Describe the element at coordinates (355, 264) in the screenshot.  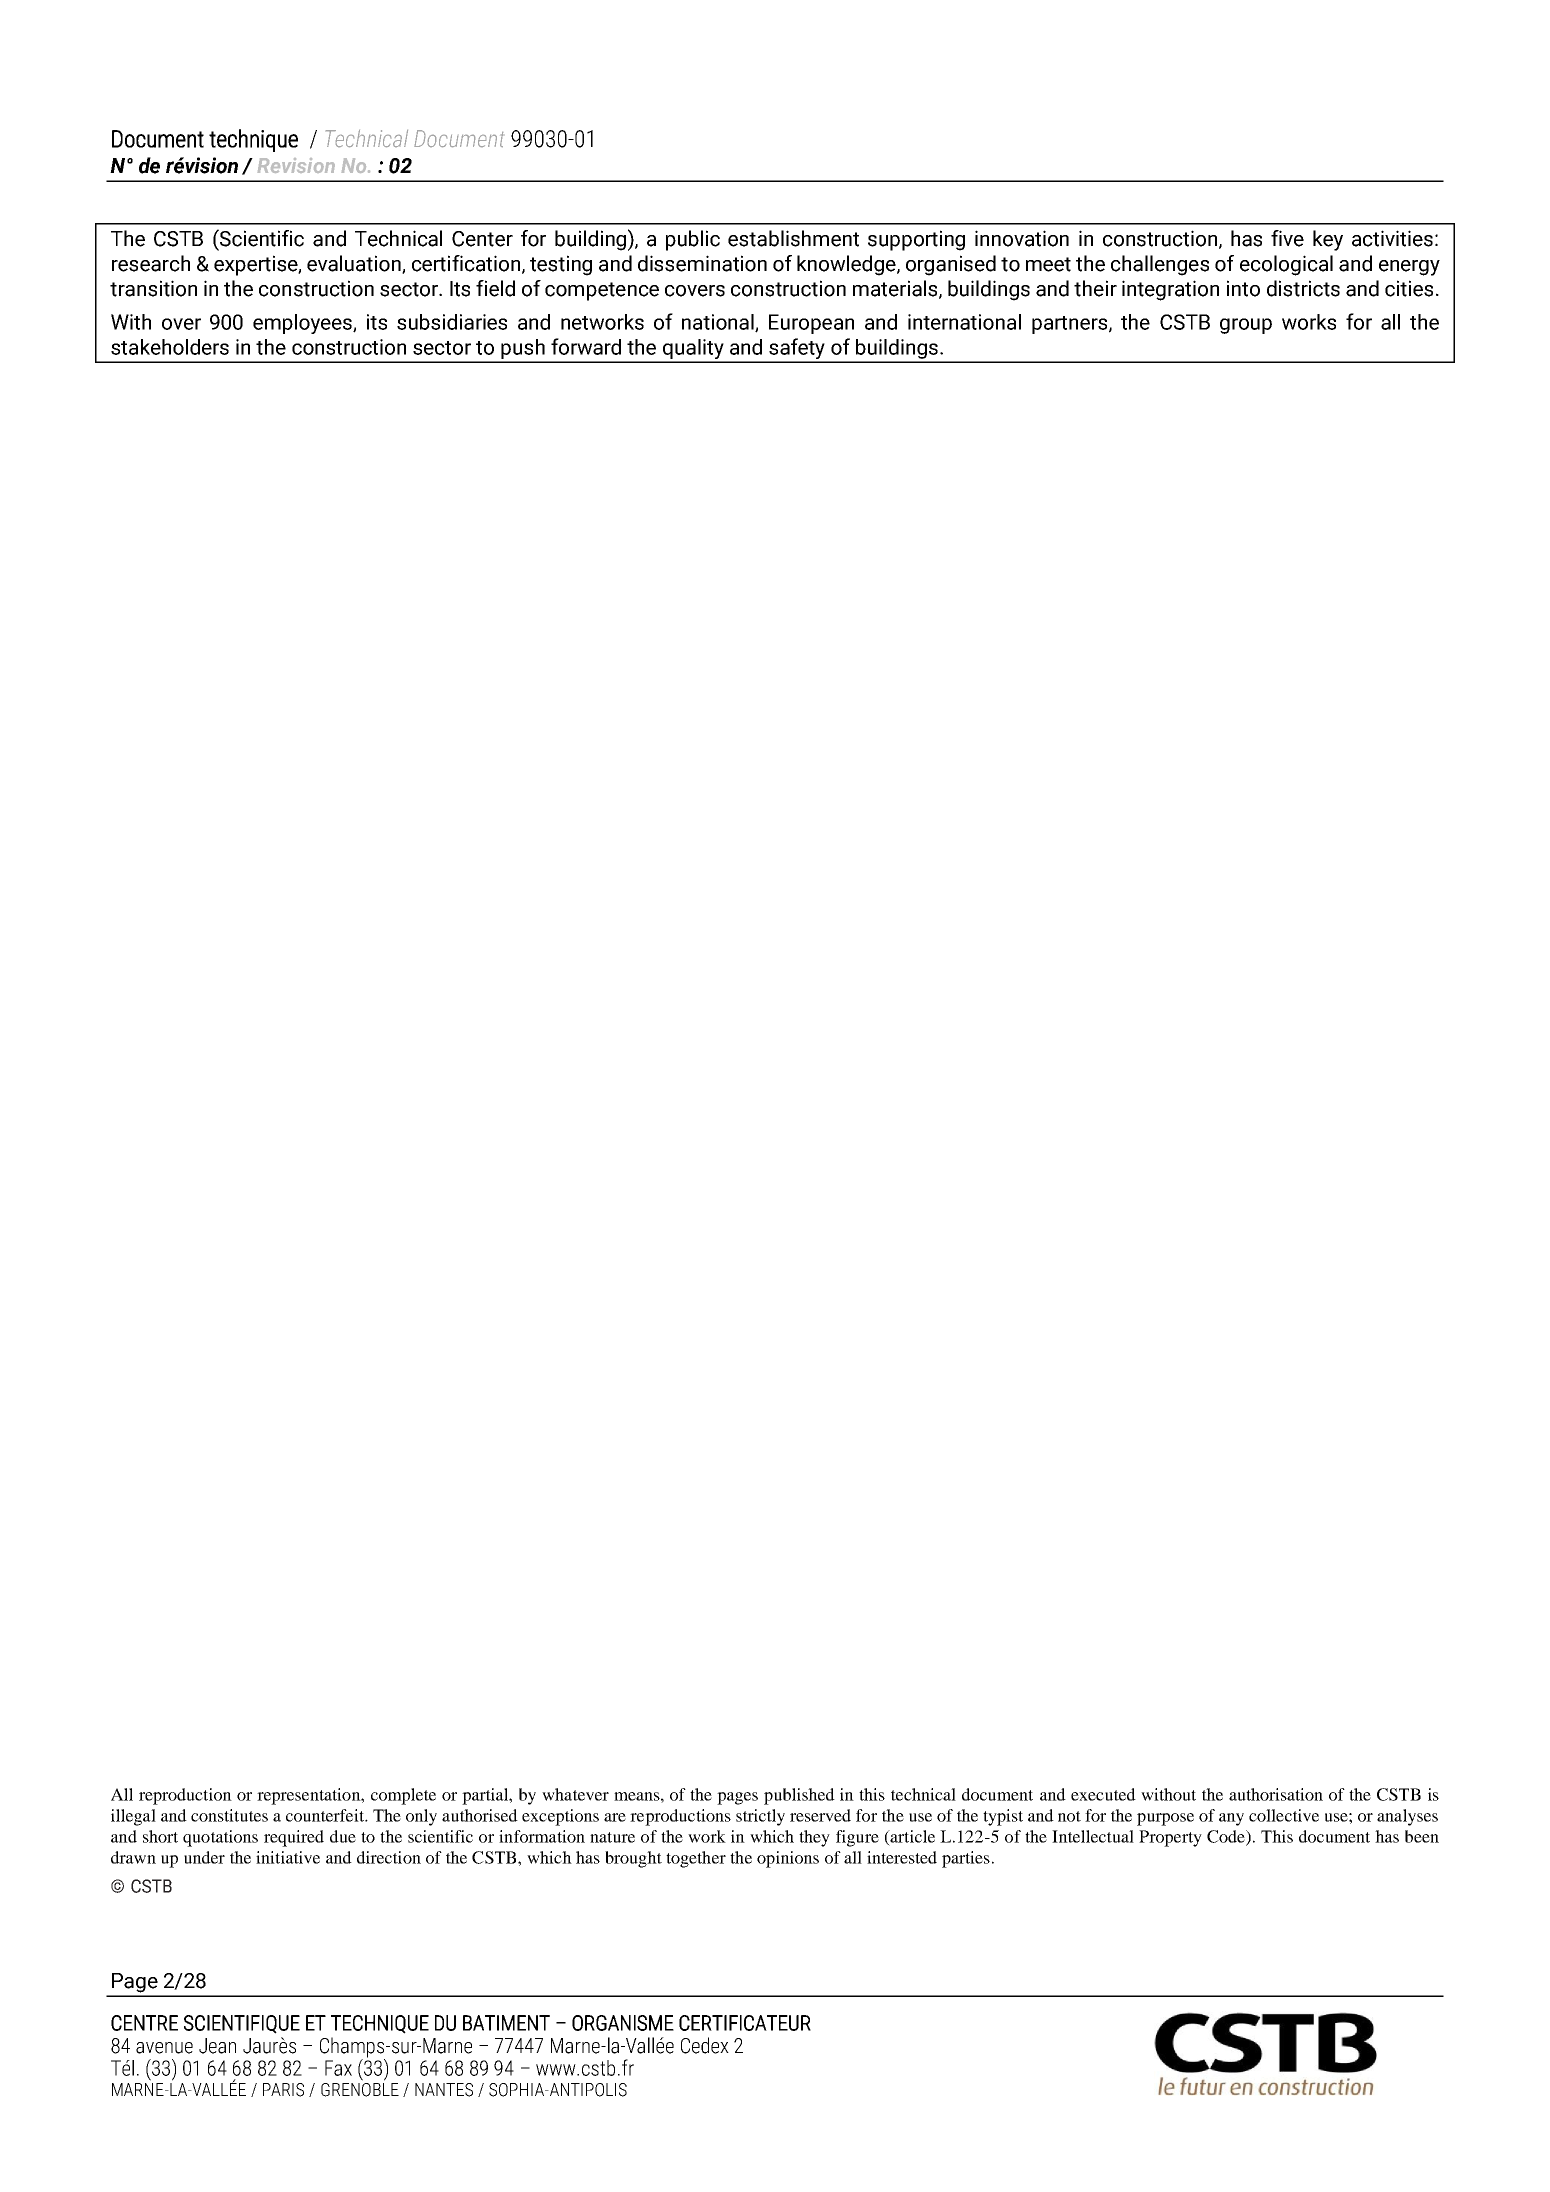
I see `evaluation` at that location.
